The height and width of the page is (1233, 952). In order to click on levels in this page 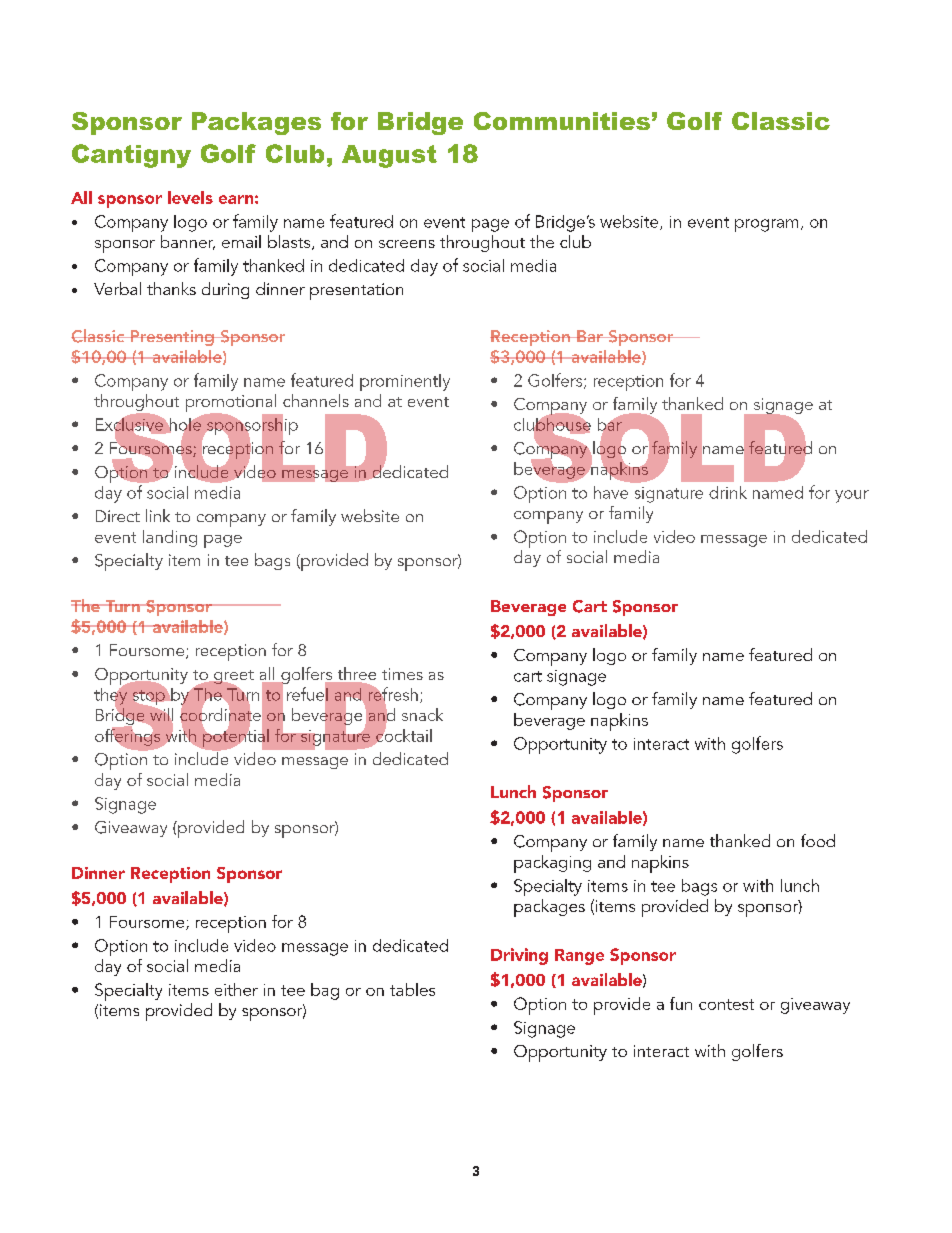, I will do `click(190, 197)`.
